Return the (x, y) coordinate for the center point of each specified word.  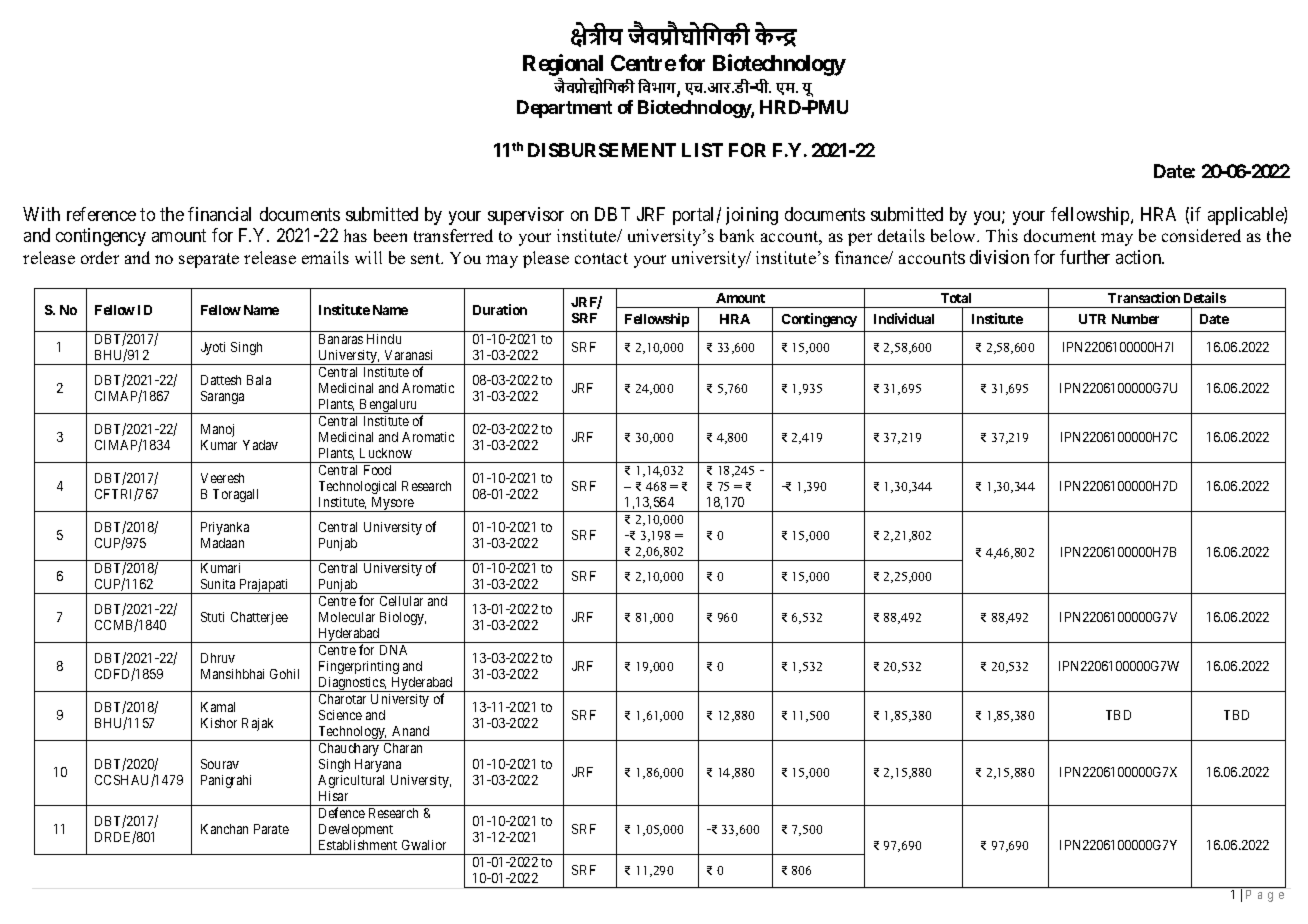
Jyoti (213, 348)
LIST (702, 150)
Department (564, 109)
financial (219, 214)
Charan (403, 748)
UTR (1092, 319)
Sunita (218, 584)
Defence (342, 812)
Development (356, 830)
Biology (403, 618)
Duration (500, 309)
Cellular (401, 601)
